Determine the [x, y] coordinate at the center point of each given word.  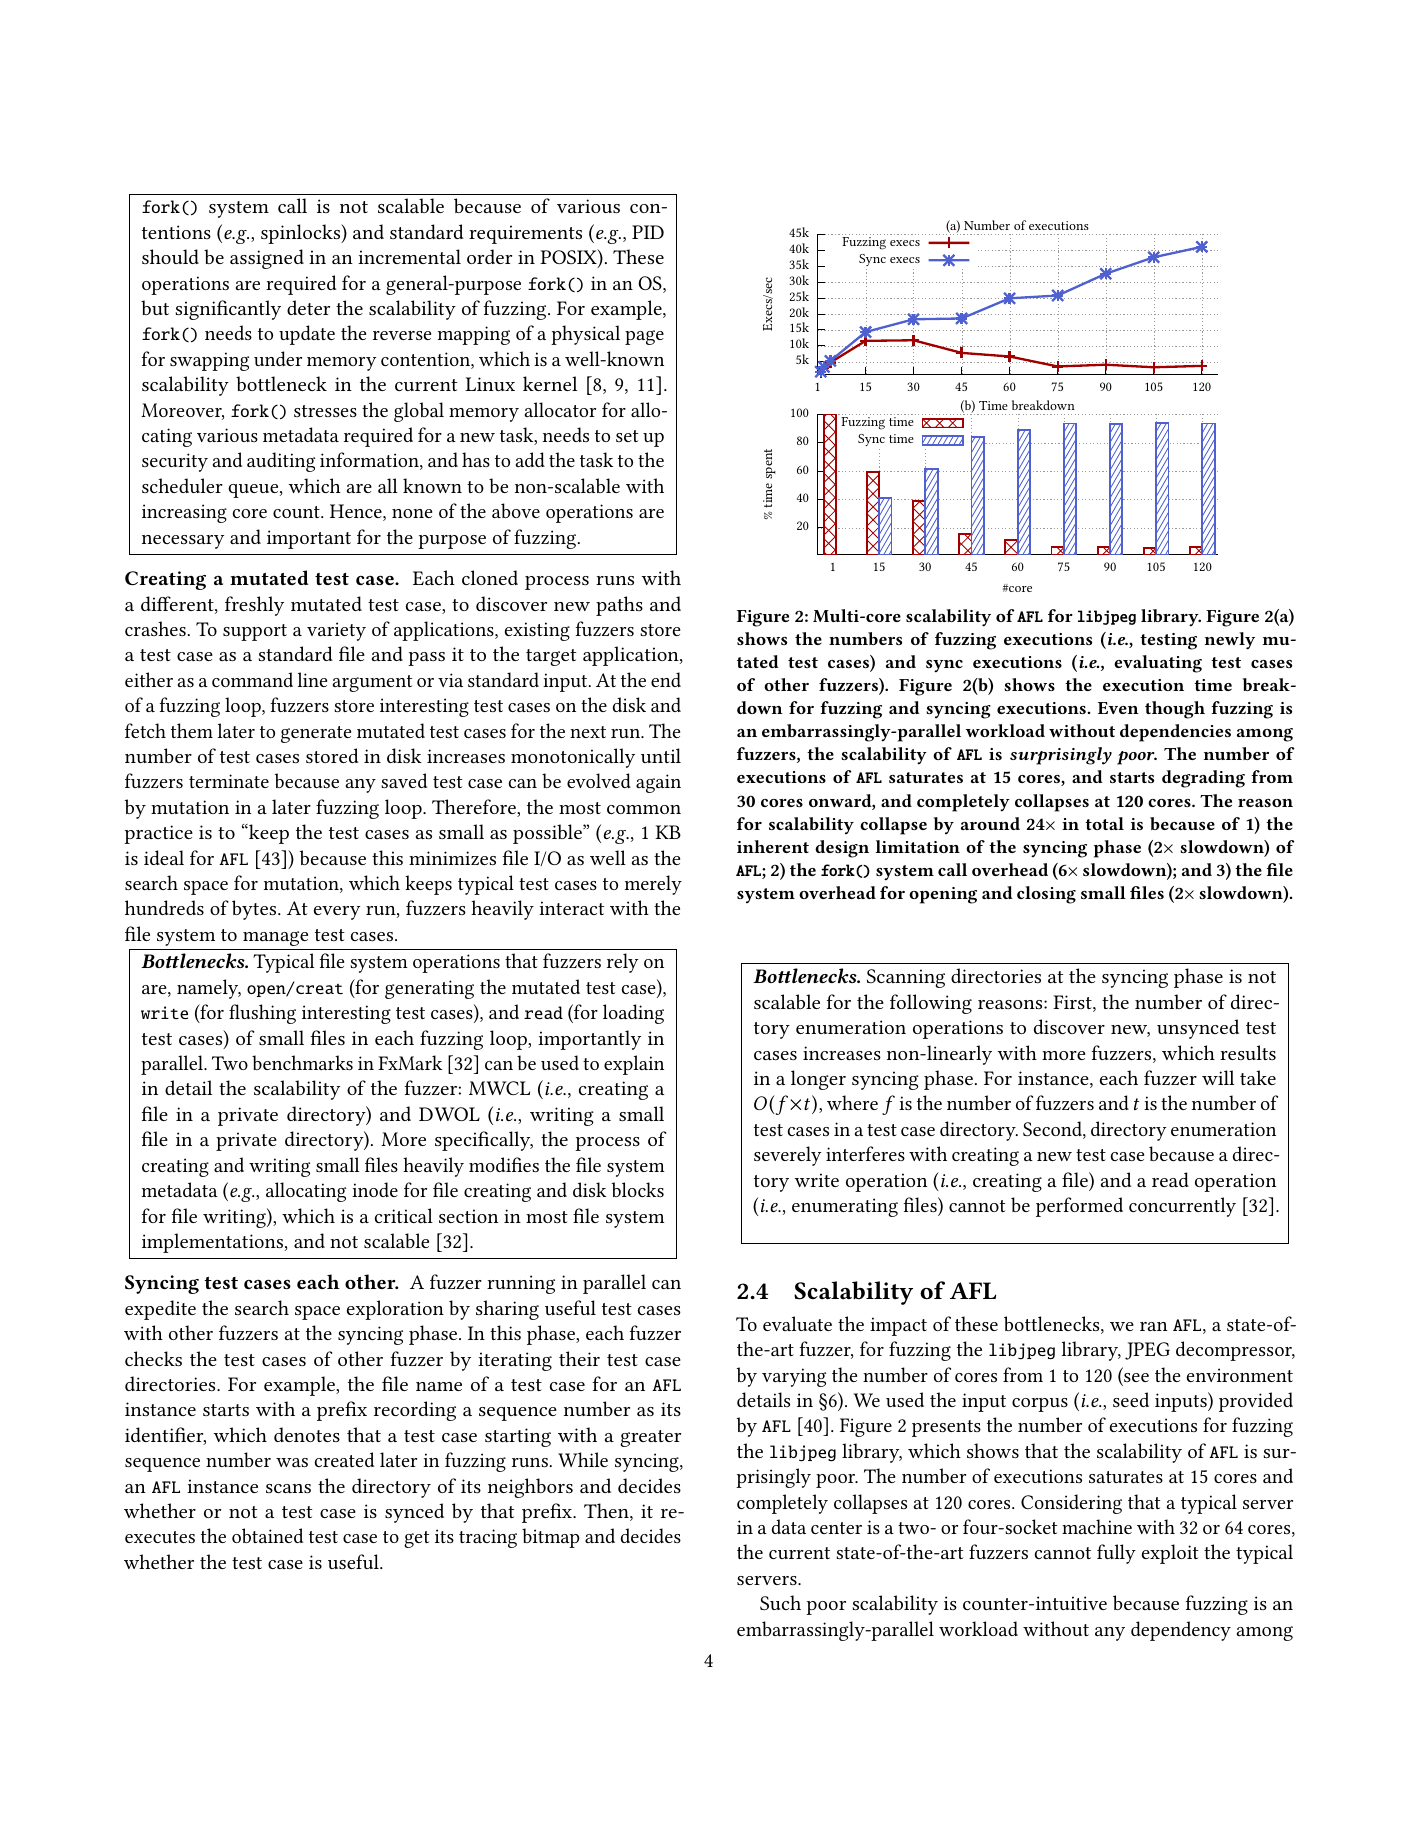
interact [571, 908]
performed [1079, 1207]
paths [619, 606]
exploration [395, 1310]
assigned [267, 259]
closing [1046, 895]
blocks [638, 1189]
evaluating [1158, 664]
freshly [254, 606]
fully [1116, 1554]
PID [648, 232]
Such [780, 1602]
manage [275, 938]
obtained [267, 1535]
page [644, 337]
